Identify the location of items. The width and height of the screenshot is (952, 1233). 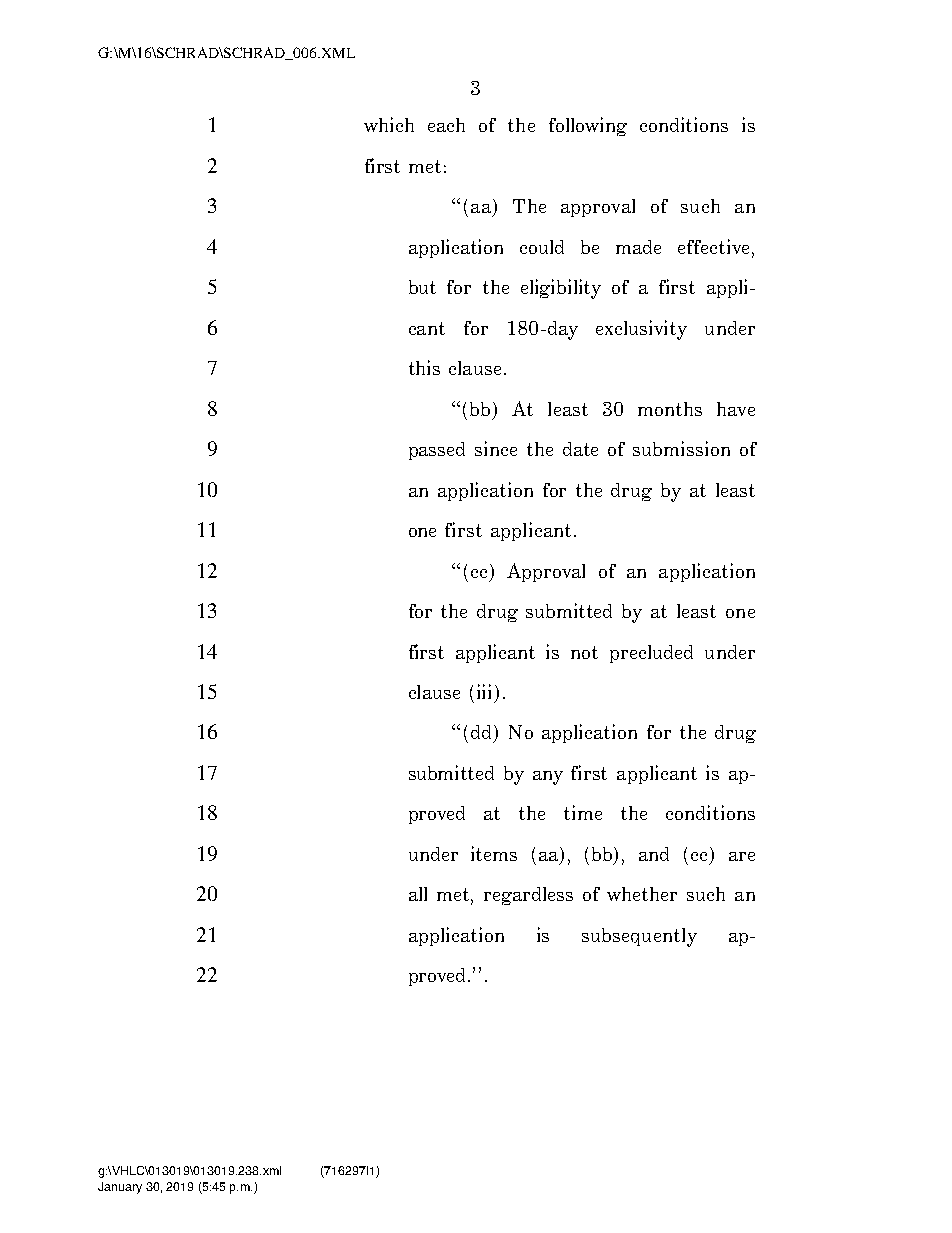
(494, 853).
